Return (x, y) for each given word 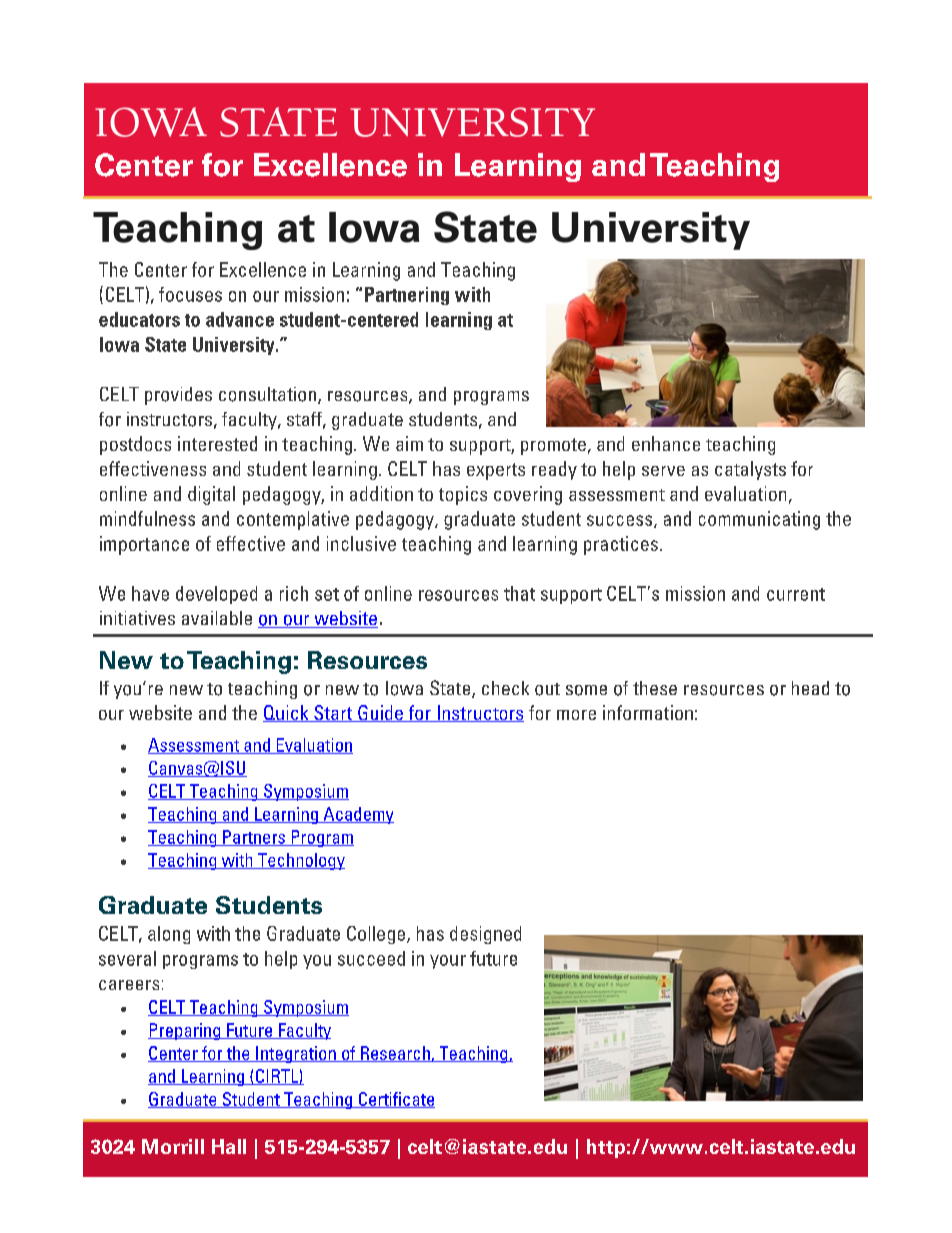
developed (216, 595)
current (796, 594)
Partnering (407, 296)
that (519, 593)
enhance (666, 443)
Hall (229, 1146)
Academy (357, 815)
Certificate (395, 1100)
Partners (254, 838)
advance (240, 319)
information (648, 712)
